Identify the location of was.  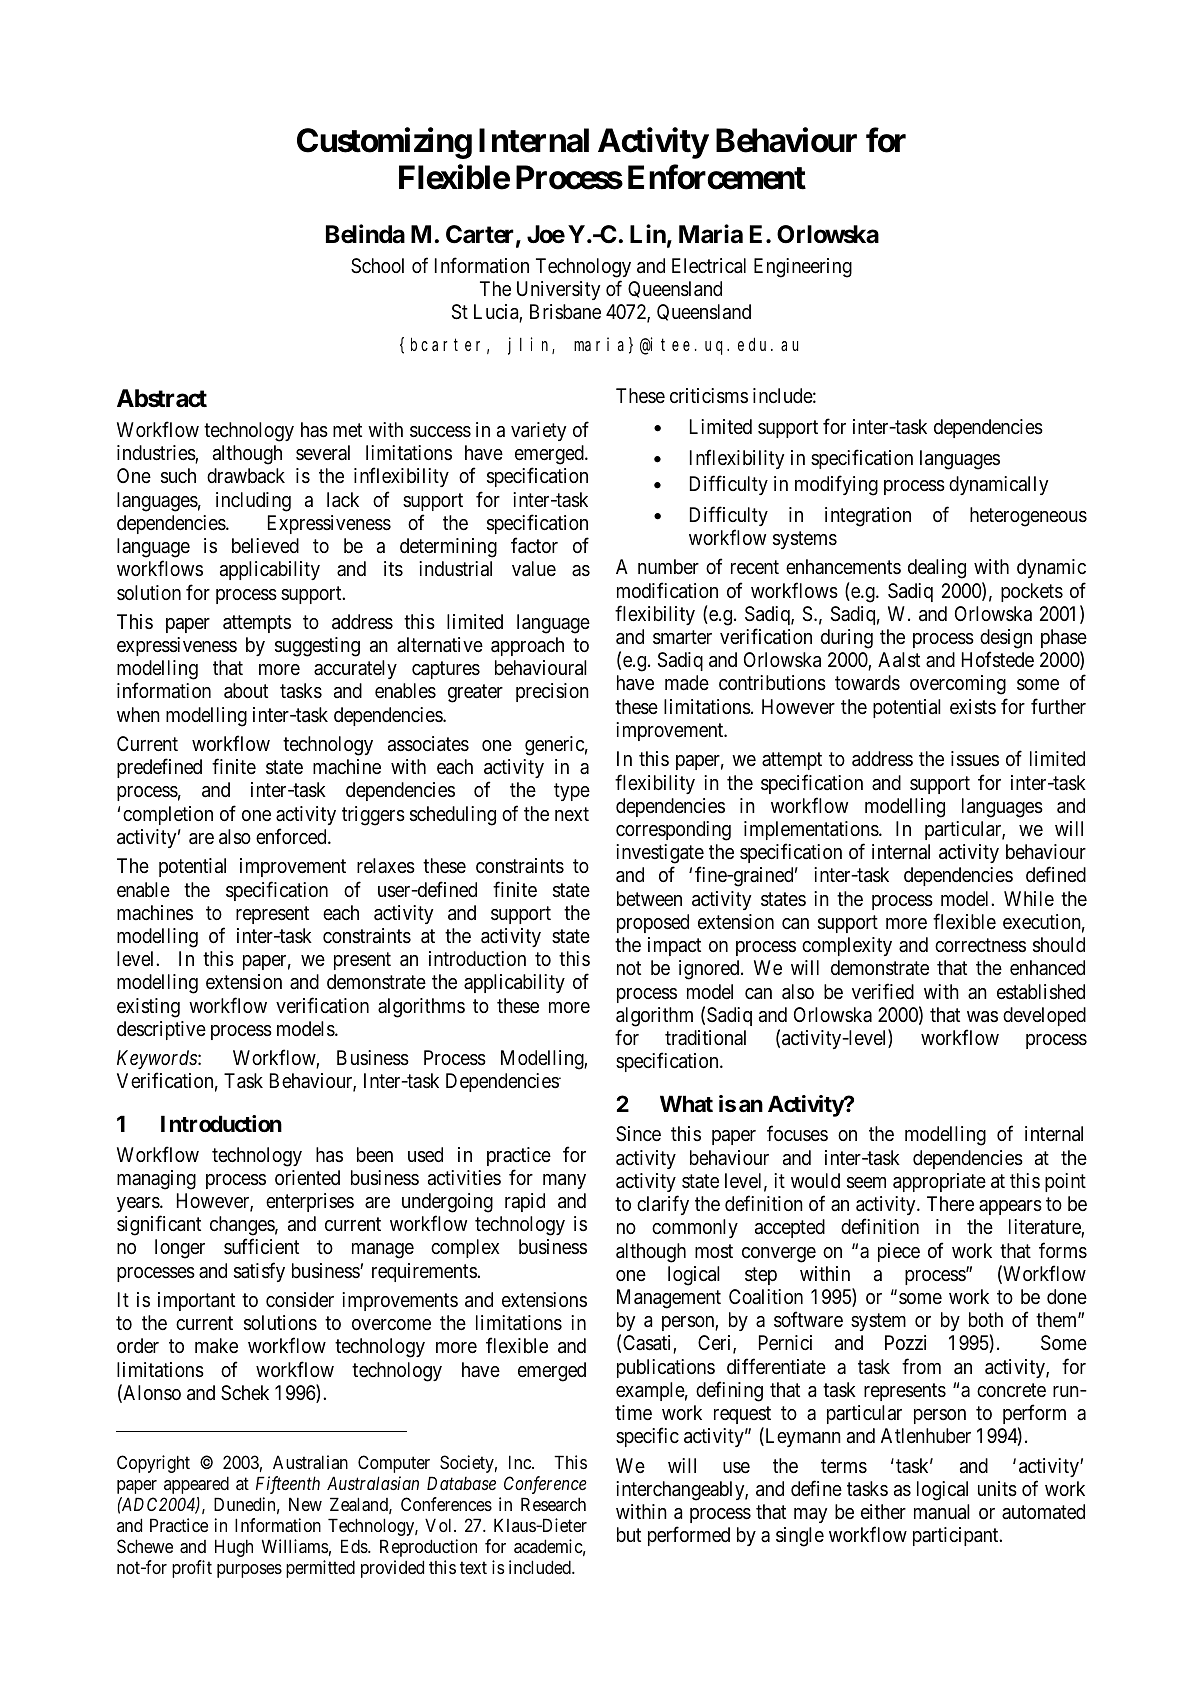
(982, 1017).
